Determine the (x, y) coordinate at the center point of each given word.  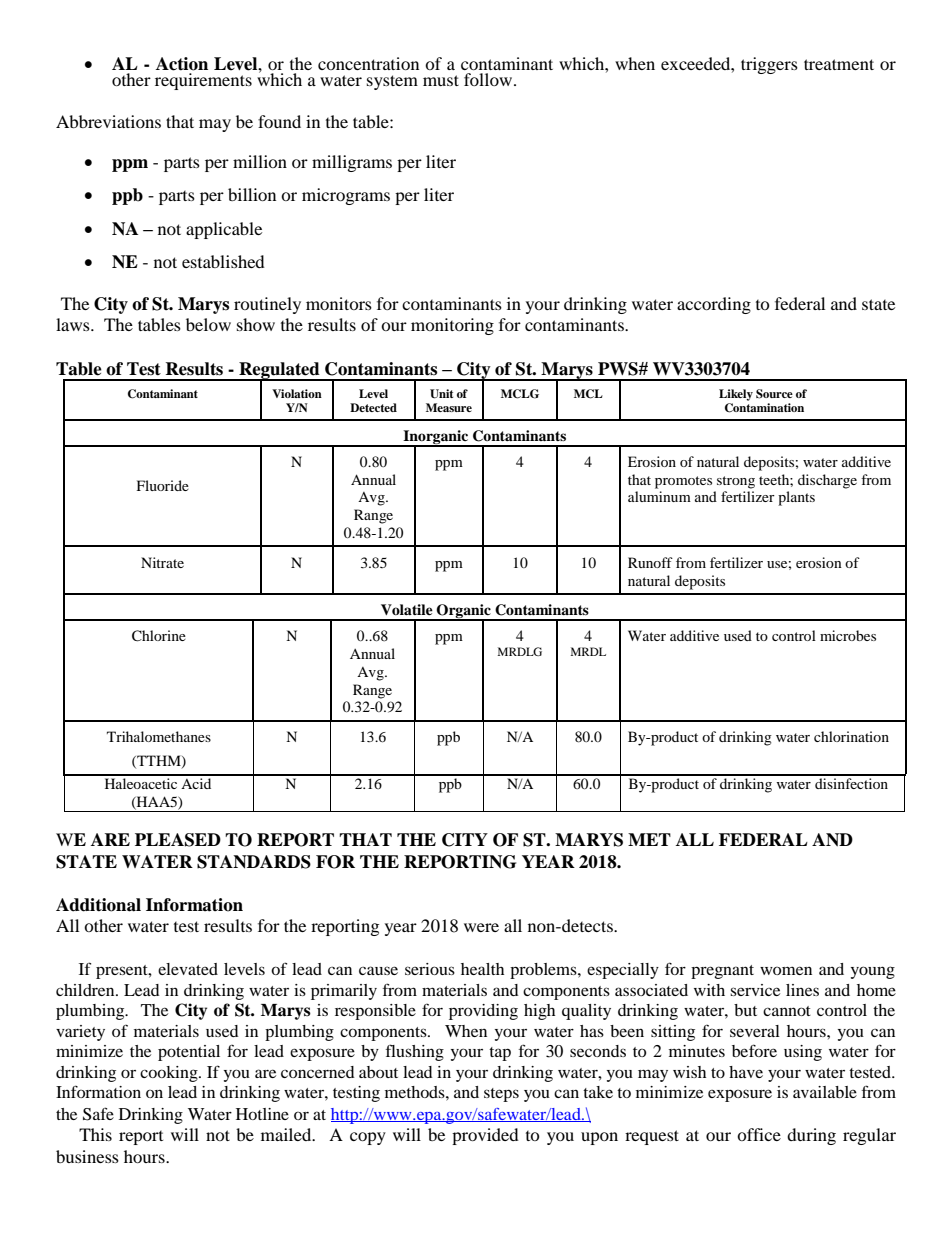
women (786, 970)
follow (489, 79)
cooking (170, 1074)
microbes (848, 635)
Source (774, 394)
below (208, 324)
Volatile (407, 609)
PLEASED (178, 840)
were (481, 927)
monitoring (452, 326)
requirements (203, 81)
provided (485, 1136)
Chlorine (159, 636)
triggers (769, 65)
